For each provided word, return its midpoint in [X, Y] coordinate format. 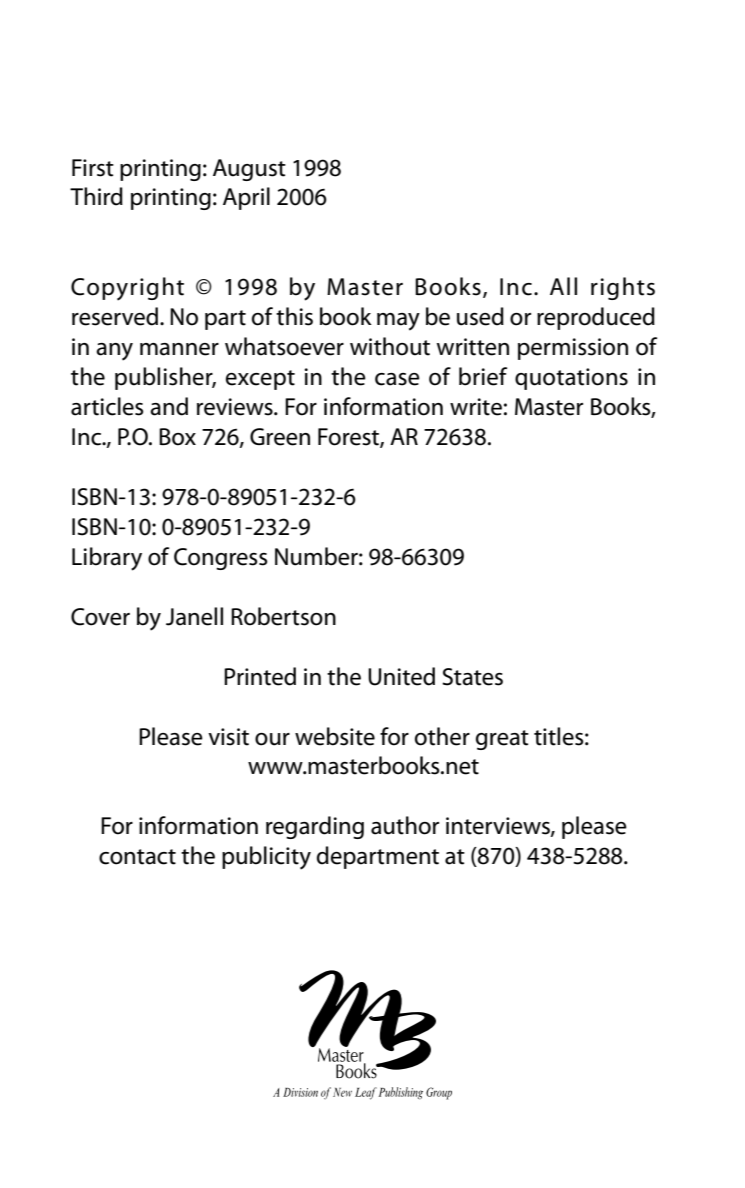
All [563, 286]
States [472, 677]
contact [137, 857]
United [401, 676]
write [476, 407]
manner [179, 349]
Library [107, 559]
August [249, 170]
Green [280, 437]
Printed [260, 676]
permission [573, 349]
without [390, 346]
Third [96, 196]
